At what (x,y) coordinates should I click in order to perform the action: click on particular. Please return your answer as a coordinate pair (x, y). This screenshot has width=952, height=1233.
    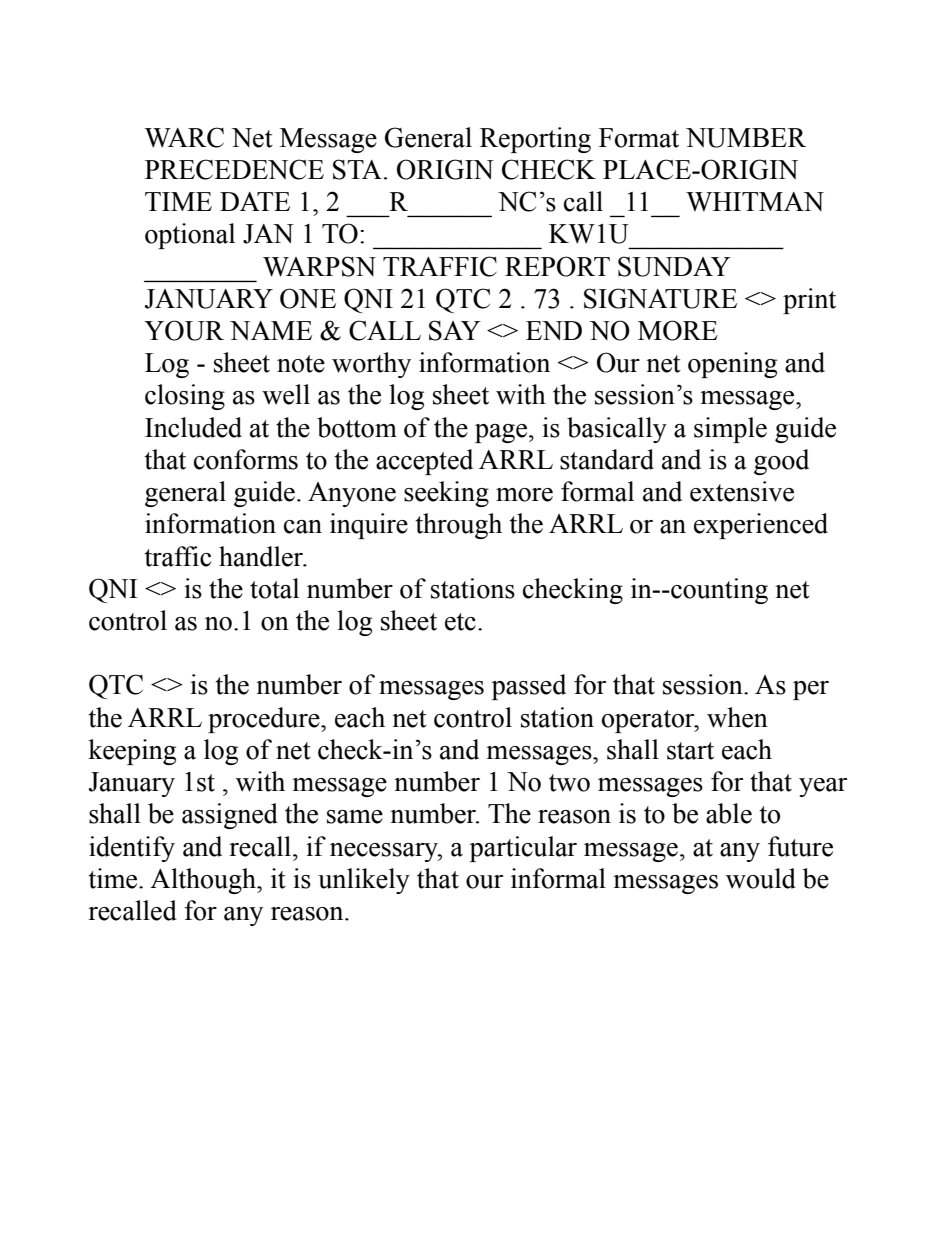
    Looking at the image, I should click on (523, 849).
